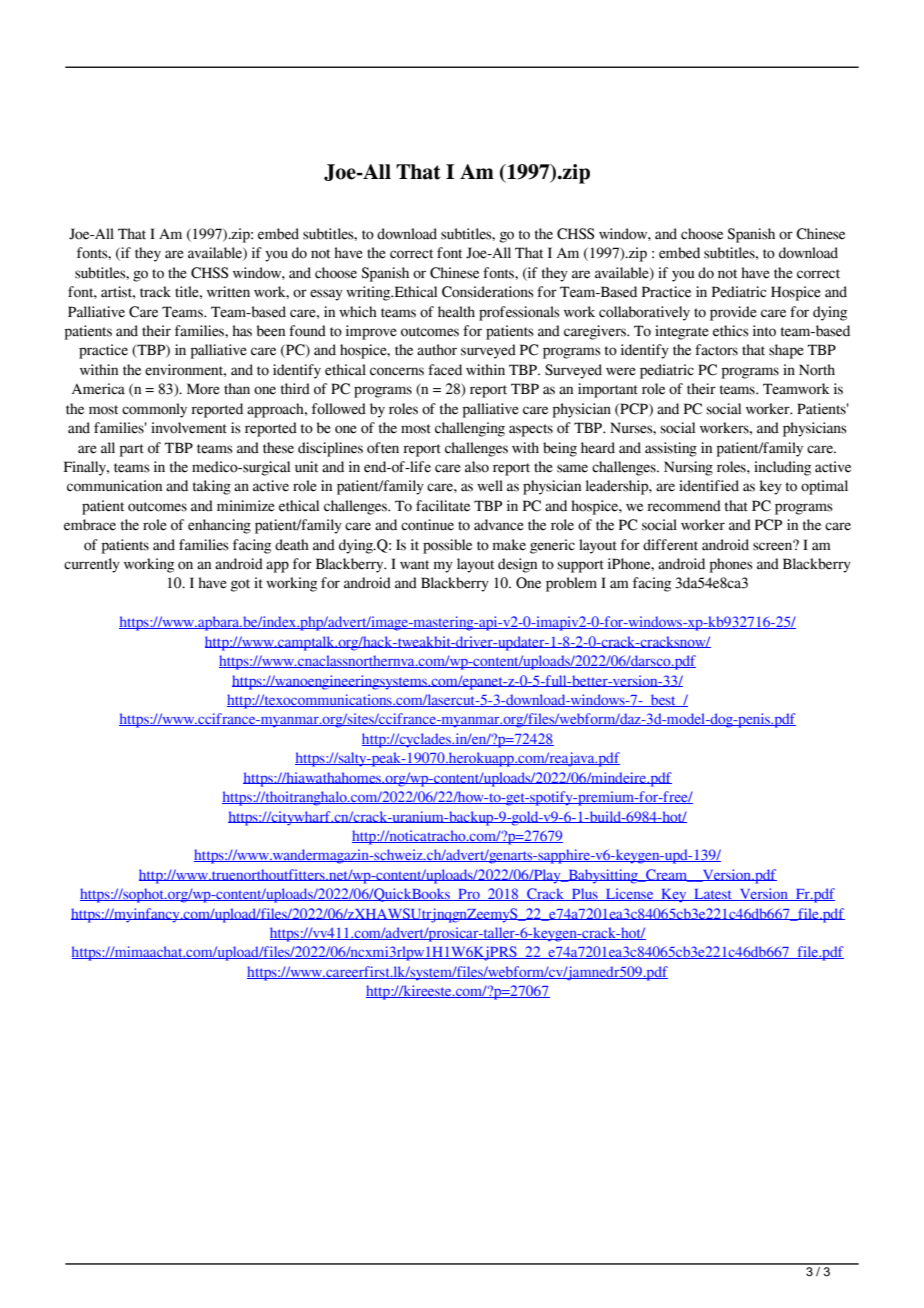 The image size is (924, 1308). What do you see at coordinates (155, 292) in the document?
I see `track` at bounding box center [155, 292].
